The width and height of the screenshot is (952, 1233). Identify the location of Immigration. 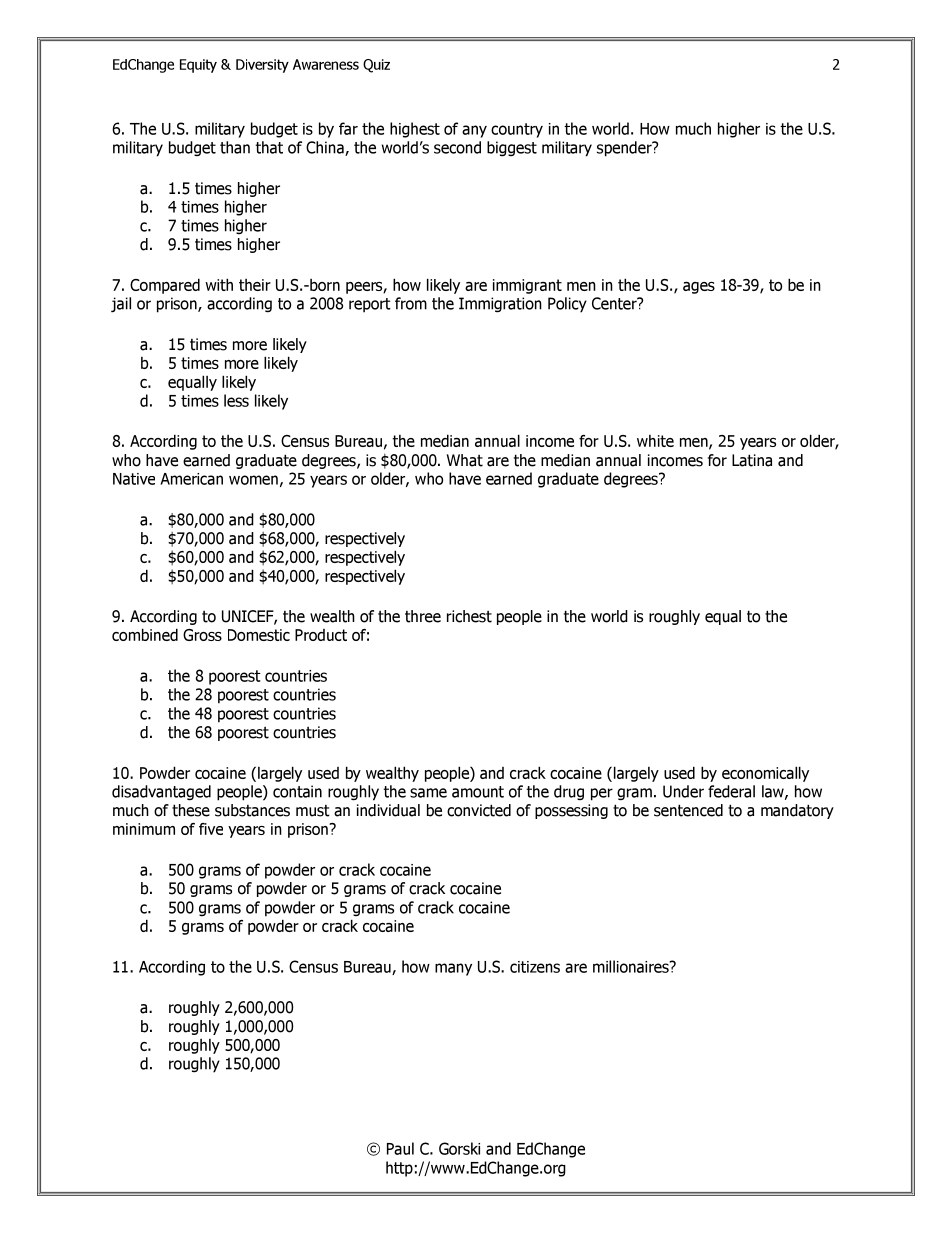
(500, 305).
